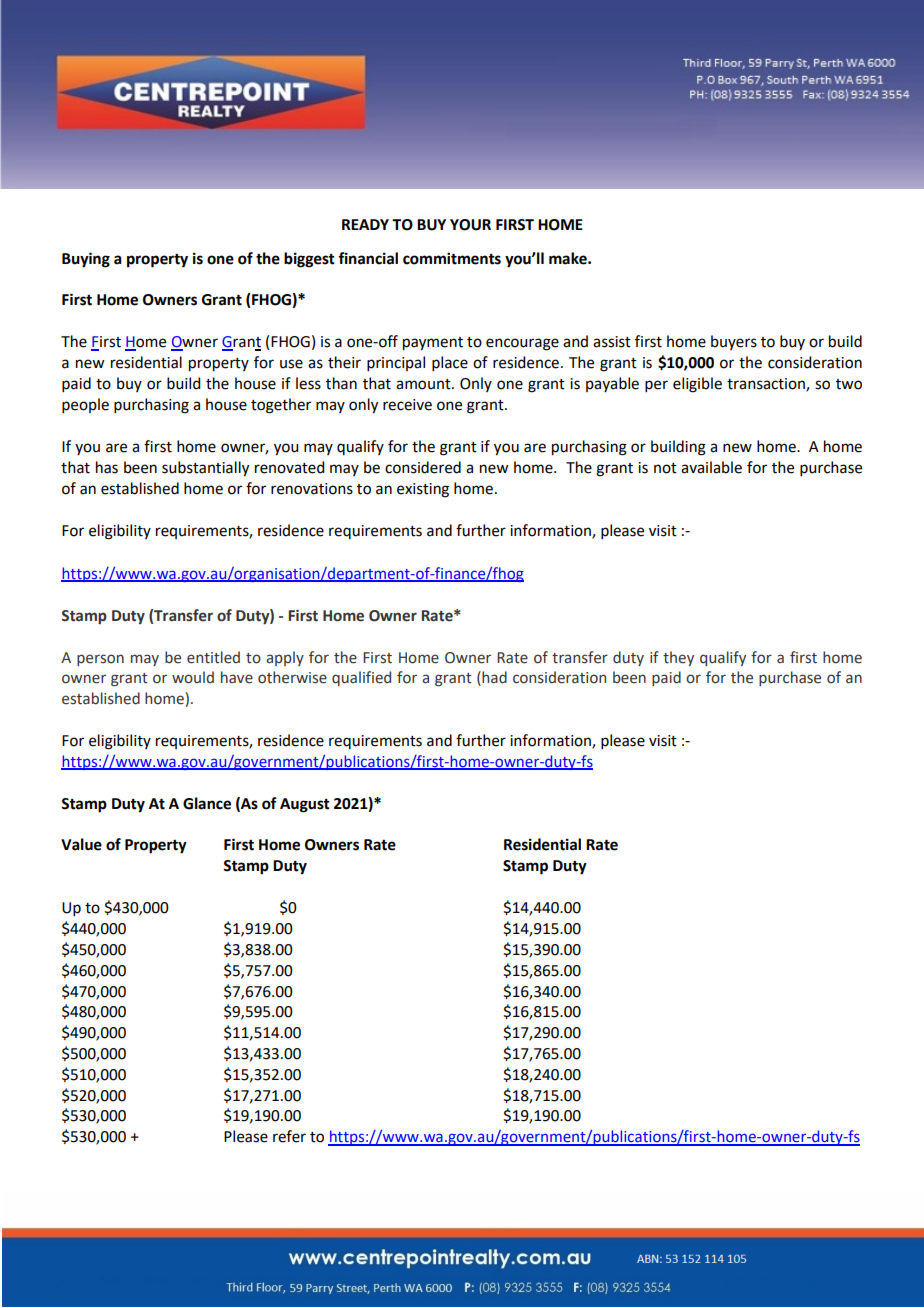 The height and width of the screenshot is (1308, 924). What do you see at coordinates (734, 342) in the screenshot?
I see `buyers` at bounding box center [734, 342].
